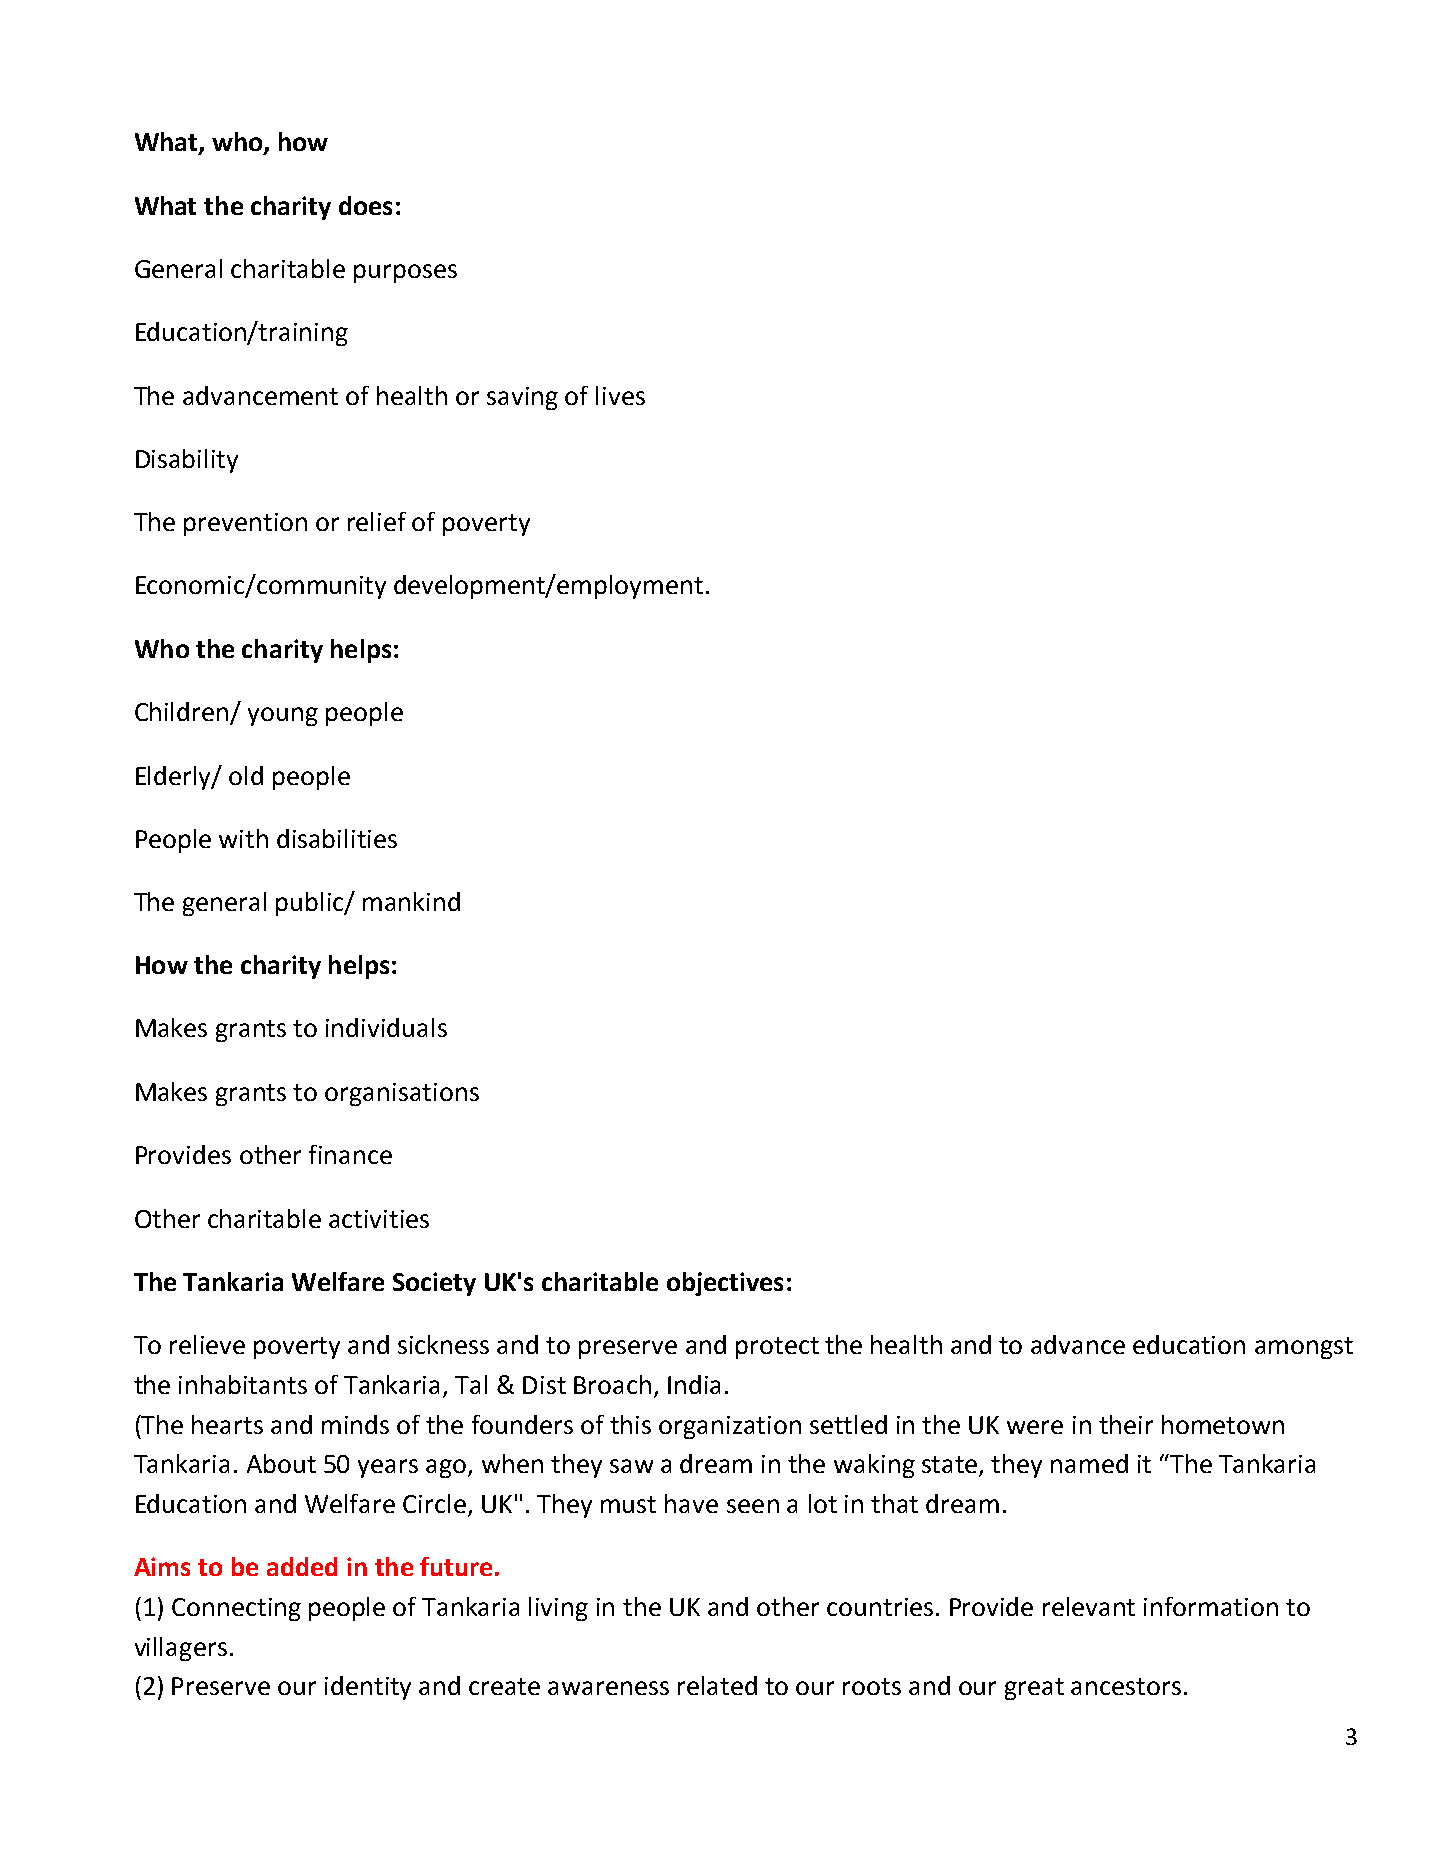  What do you see at coordinates (1211, 1606) in the page?
I see `information` at bounding box center [1211, 1606].
